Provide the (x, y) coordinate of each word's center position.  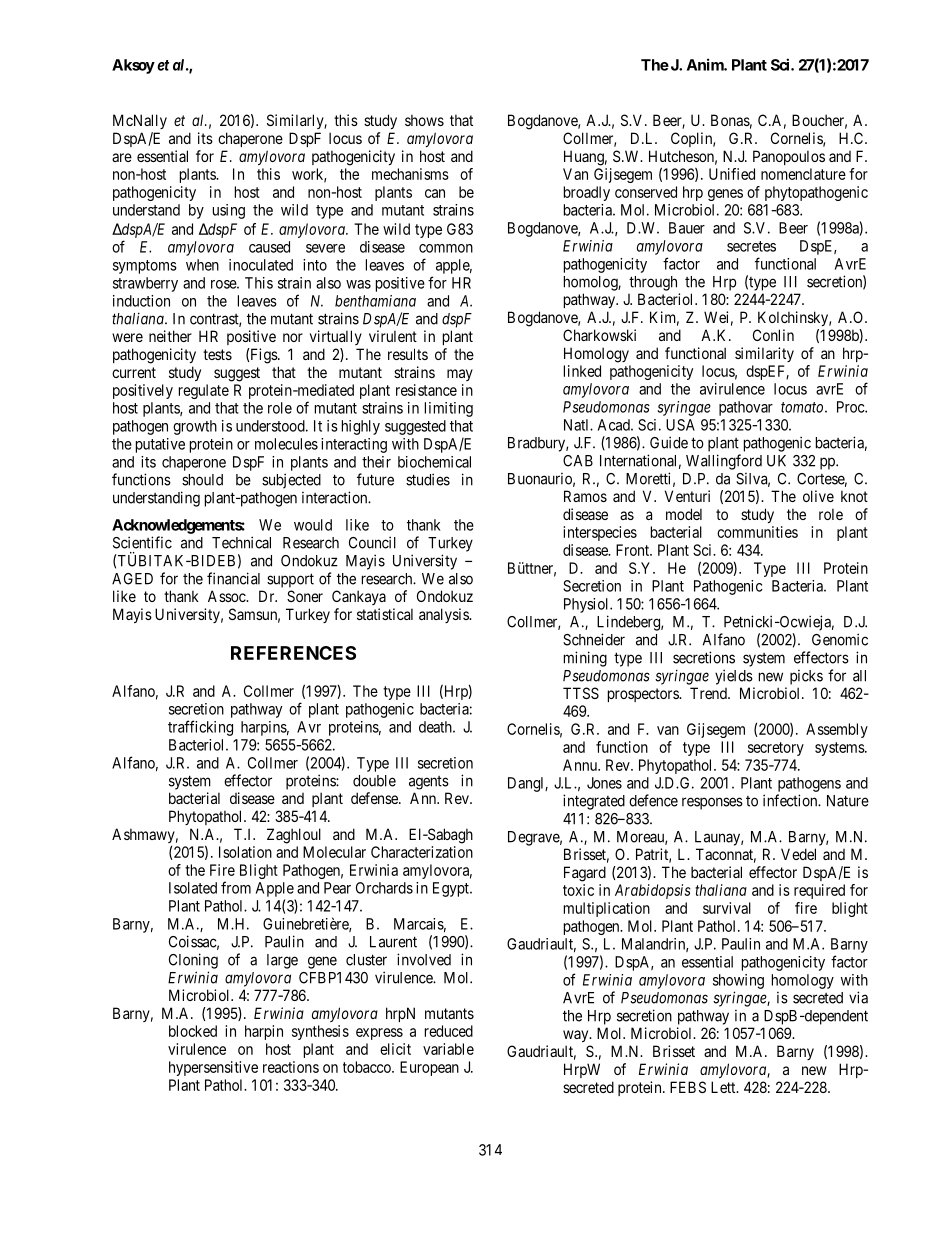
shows (424, 120)
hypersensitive (213, 1068)
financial (233, 578)
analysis (444, 615)
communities (757, 532)
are (122, 157)
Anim (706, 64)
